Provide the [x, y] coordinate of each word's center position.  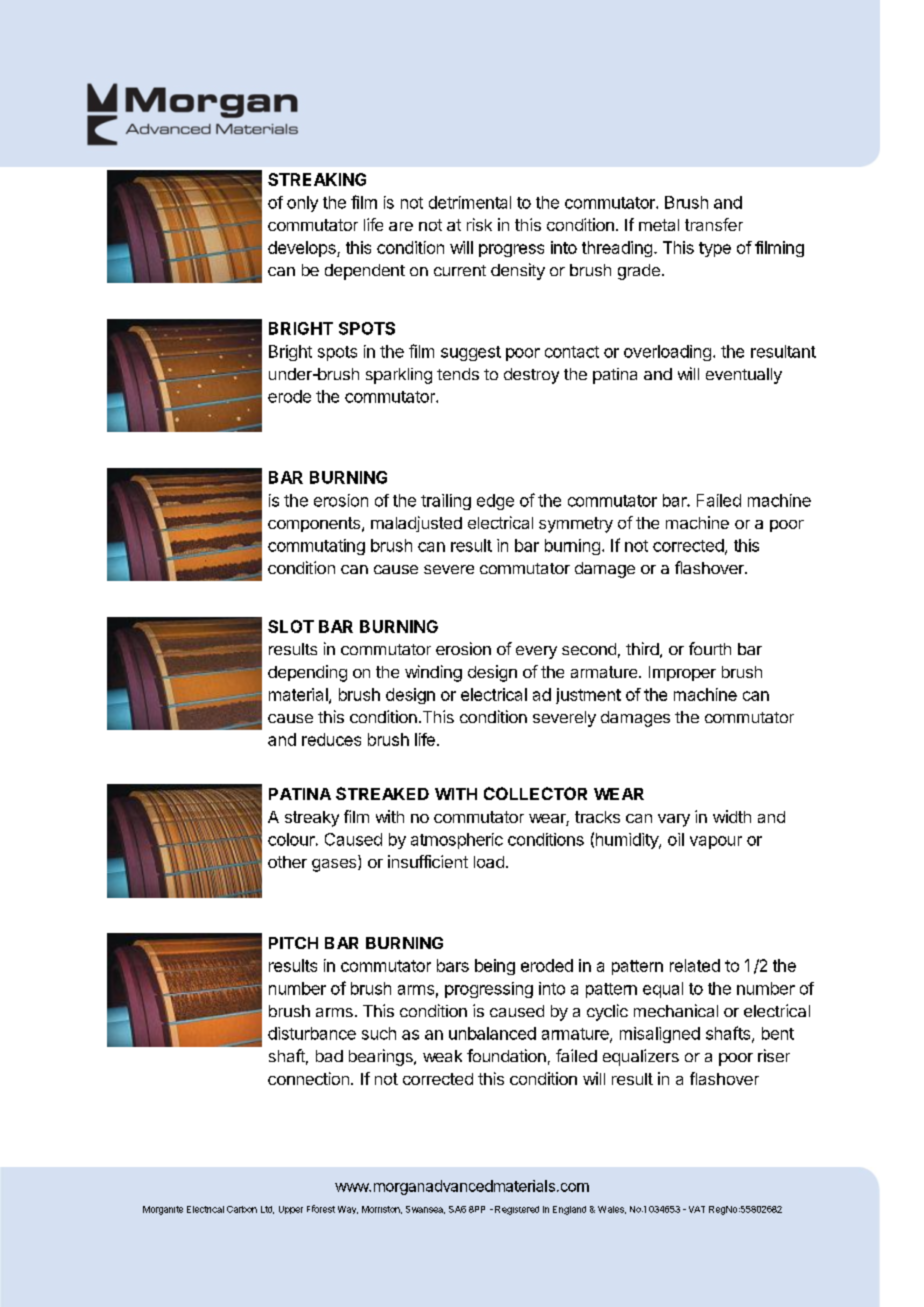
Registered [517, 1210]
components [315, 524]
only [302, 204]
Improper [682, 673]
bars [453, 965]
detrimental [470, 202]
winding [433, 673]
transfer [714, 224]
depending [307, 673]
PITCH [293, 943]
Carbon [242, 1209]
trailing [446, 502]
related [695, 965]
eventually [744, 376]
